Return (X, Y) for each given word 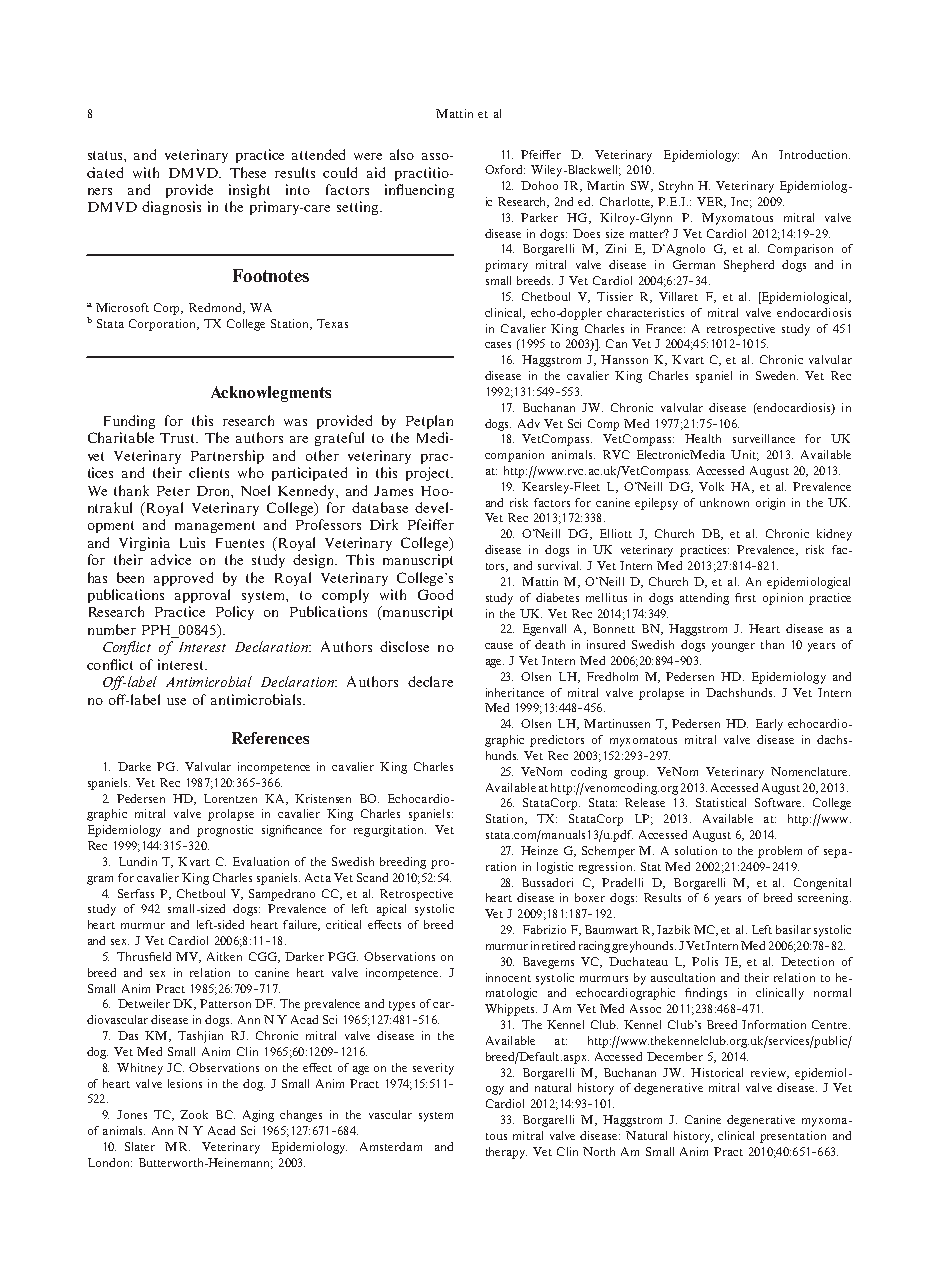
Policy (235, 613)
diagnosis (171, 208)
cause (499, 646)
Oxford (505, 169)
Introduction (814, 154)
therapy (506, 1153)
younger (733, 647)
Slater (140, 1146)
